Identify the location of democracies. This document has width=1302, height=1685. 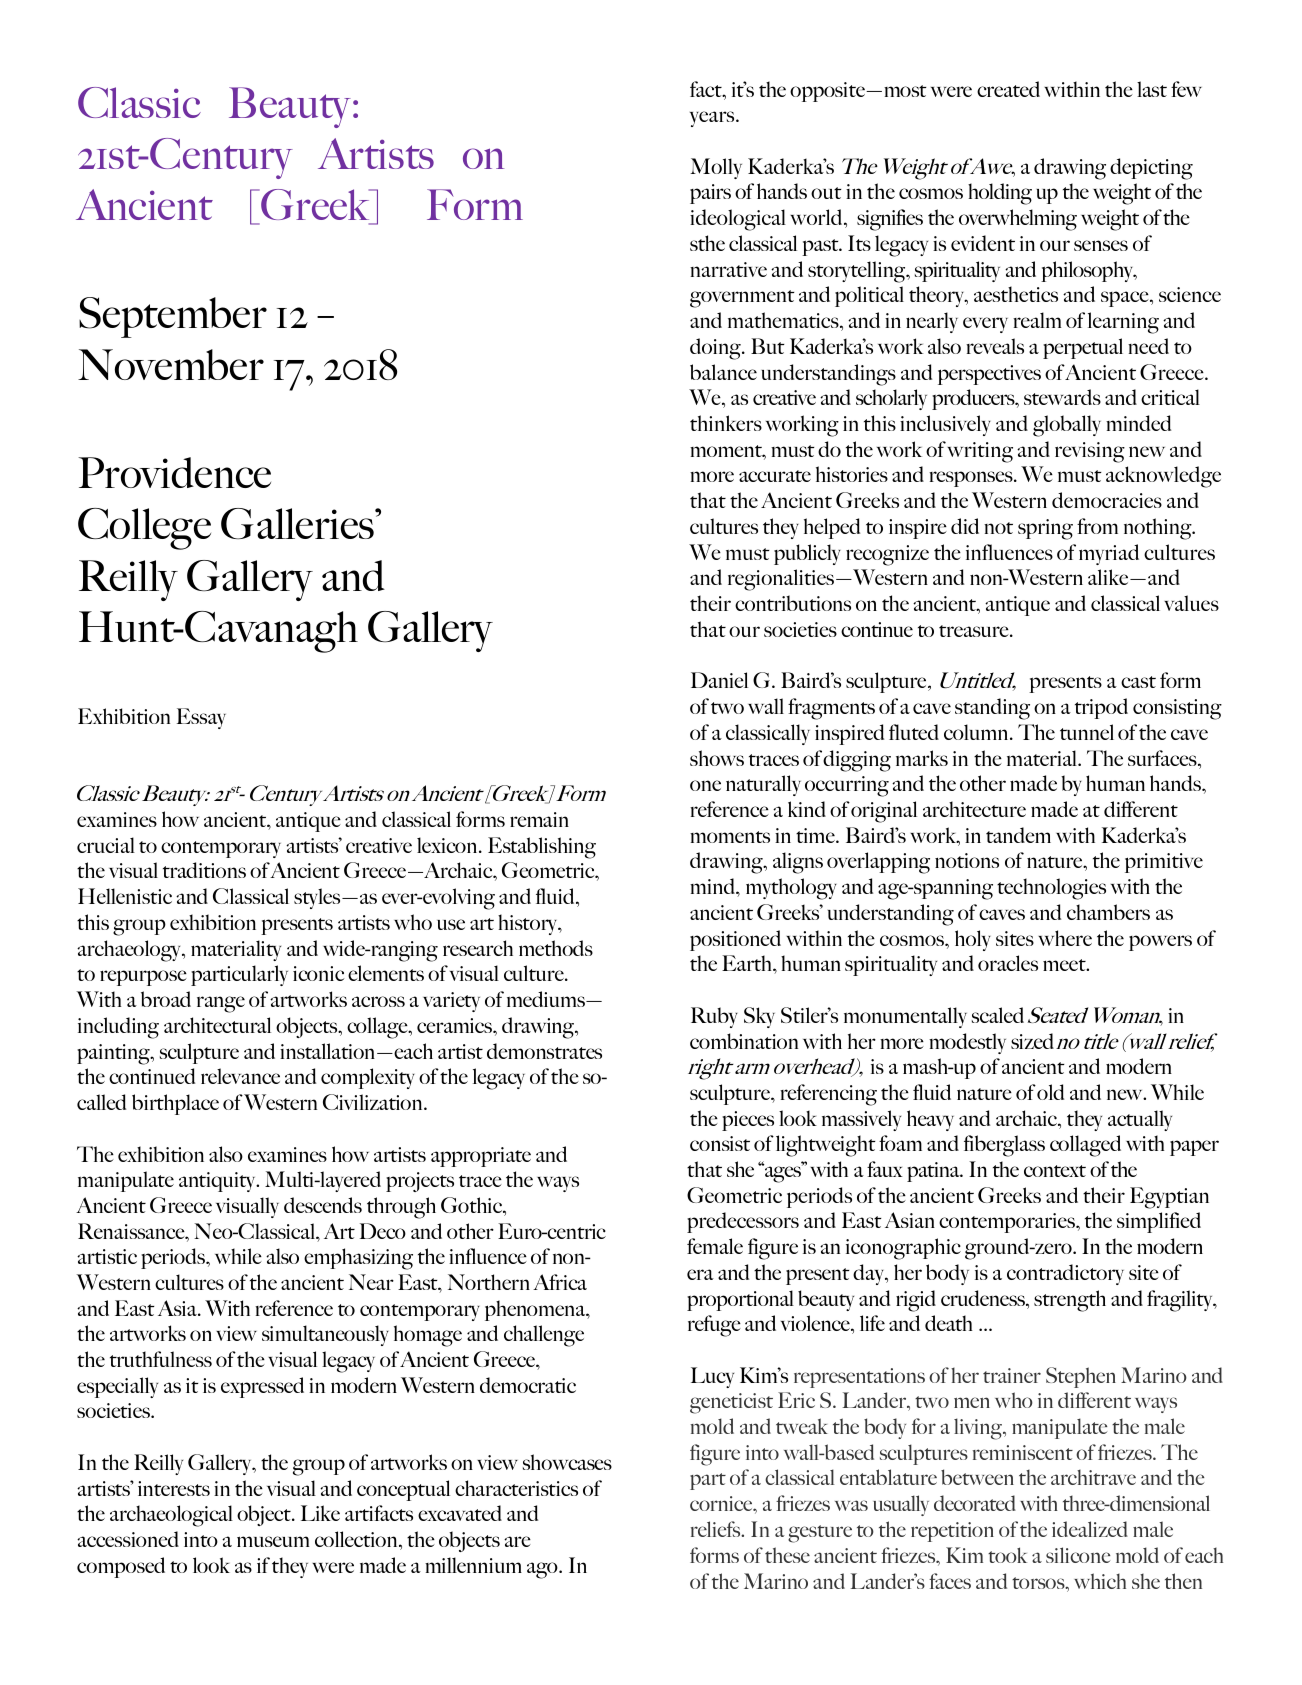
(1107, 500).
